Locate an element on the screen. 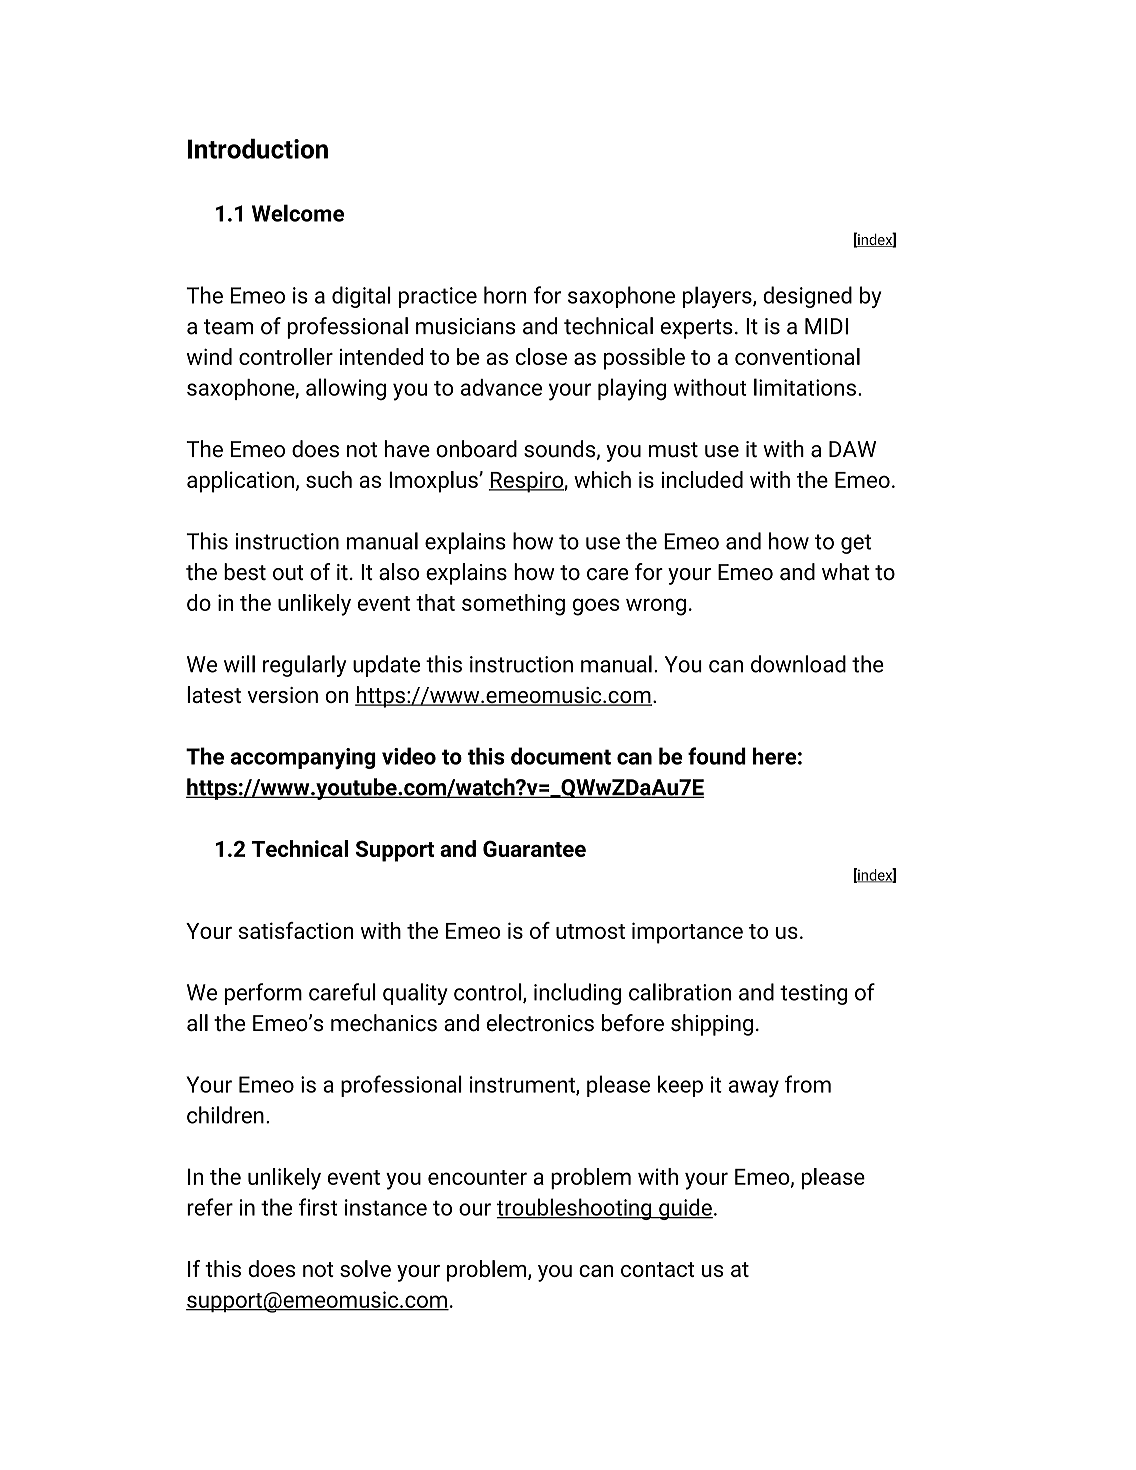 This screenshot has height=1470, width=1136. perform is located at coordinates (263, 994).
